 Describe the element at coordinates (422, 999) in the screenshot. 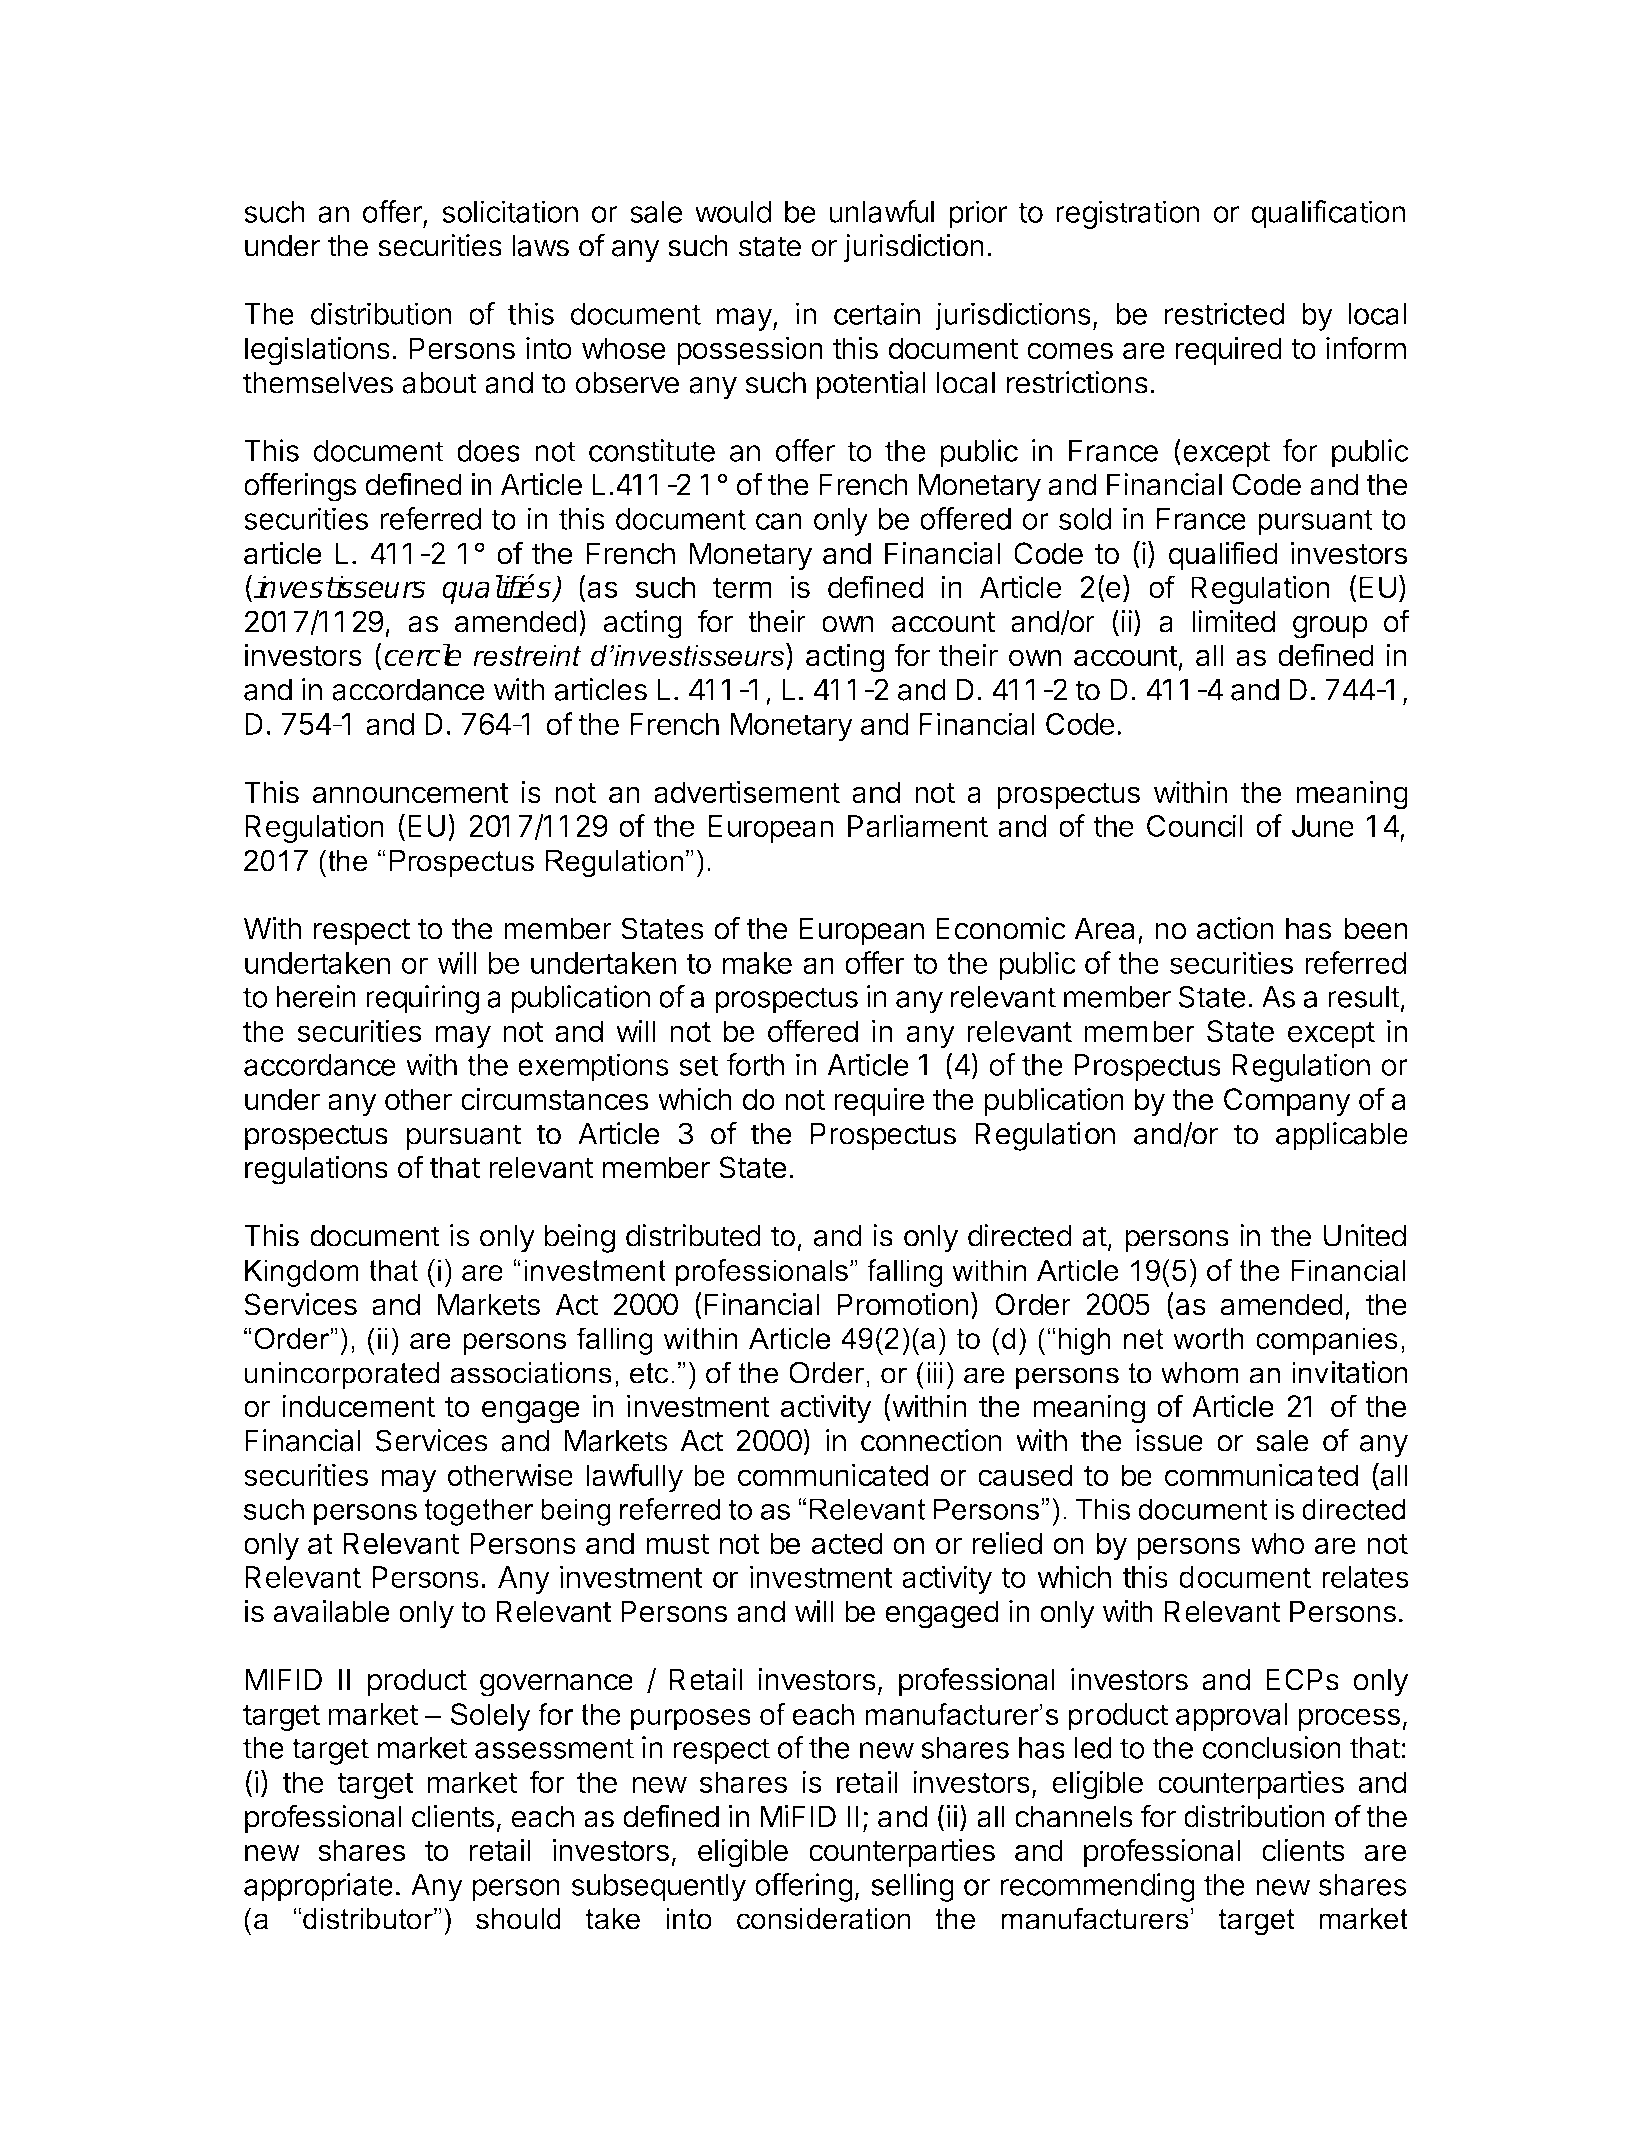

I see `requiring` at that location.
